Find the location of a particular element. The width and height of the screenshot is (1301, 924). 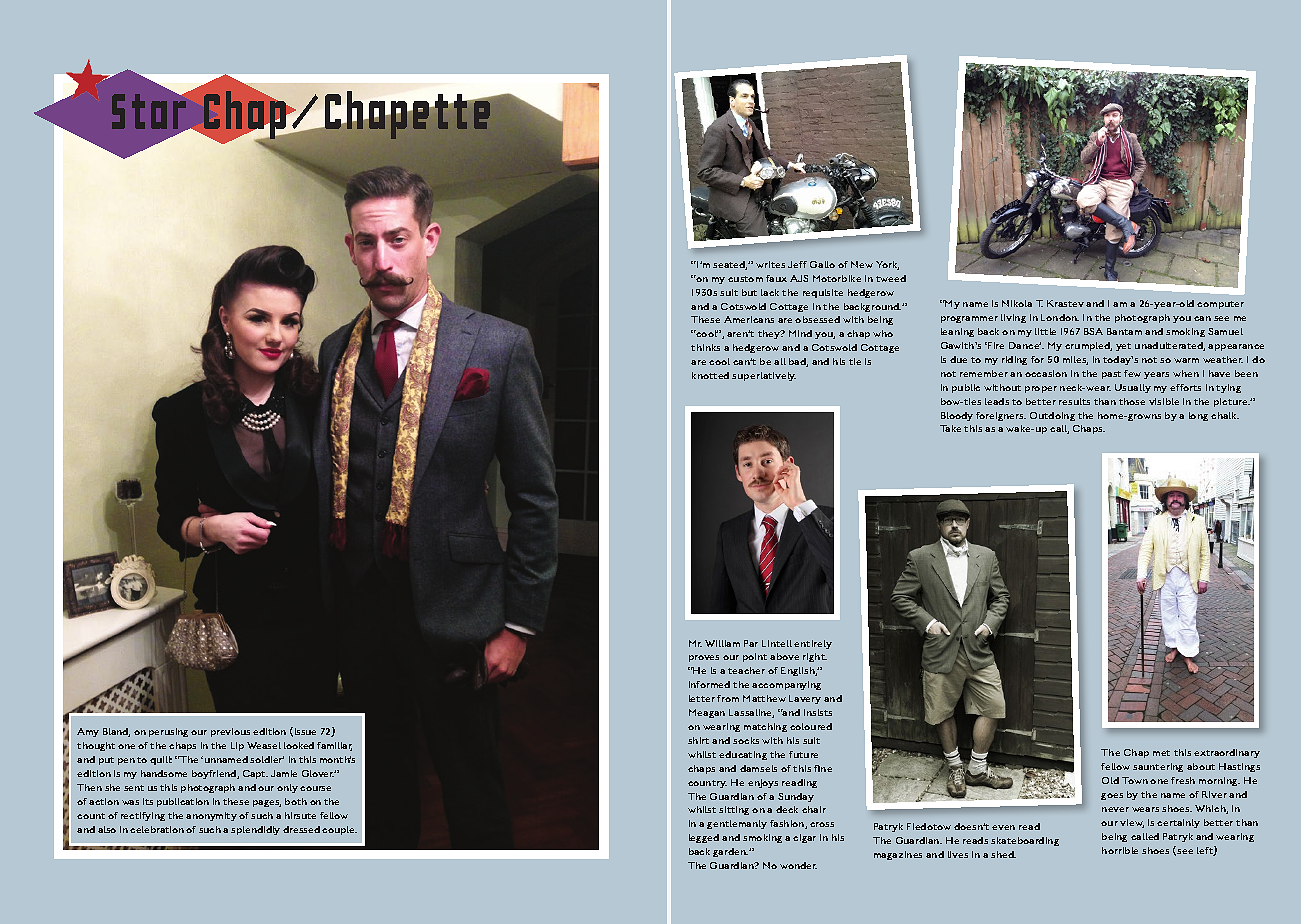

York is located at coordinates (887, 265).
